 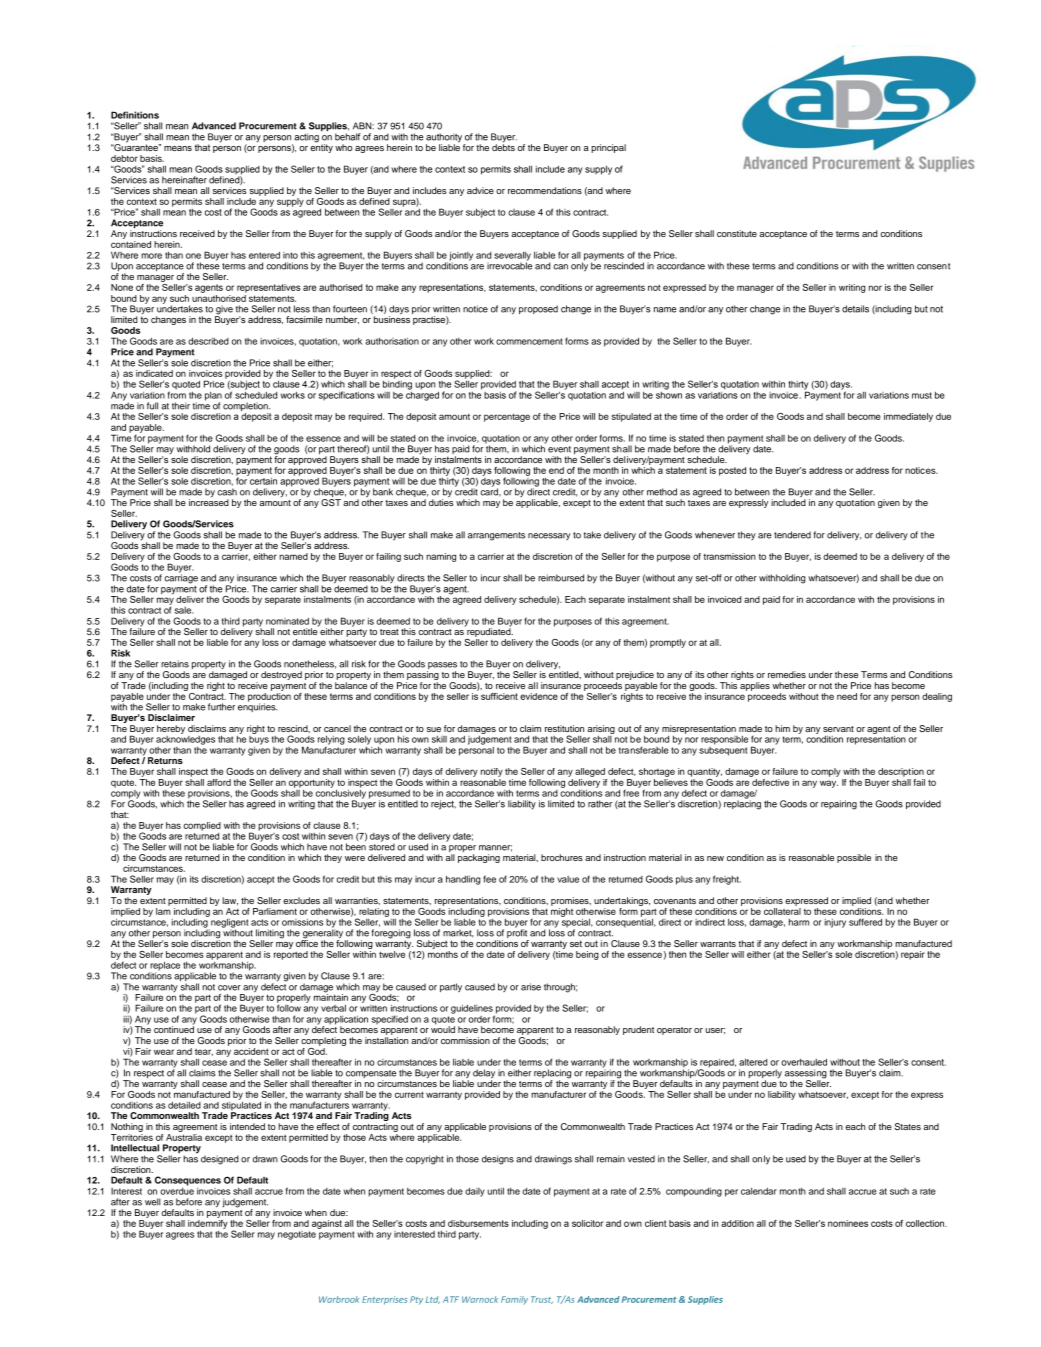 I want to click on need, so click(x=847, y=696).
